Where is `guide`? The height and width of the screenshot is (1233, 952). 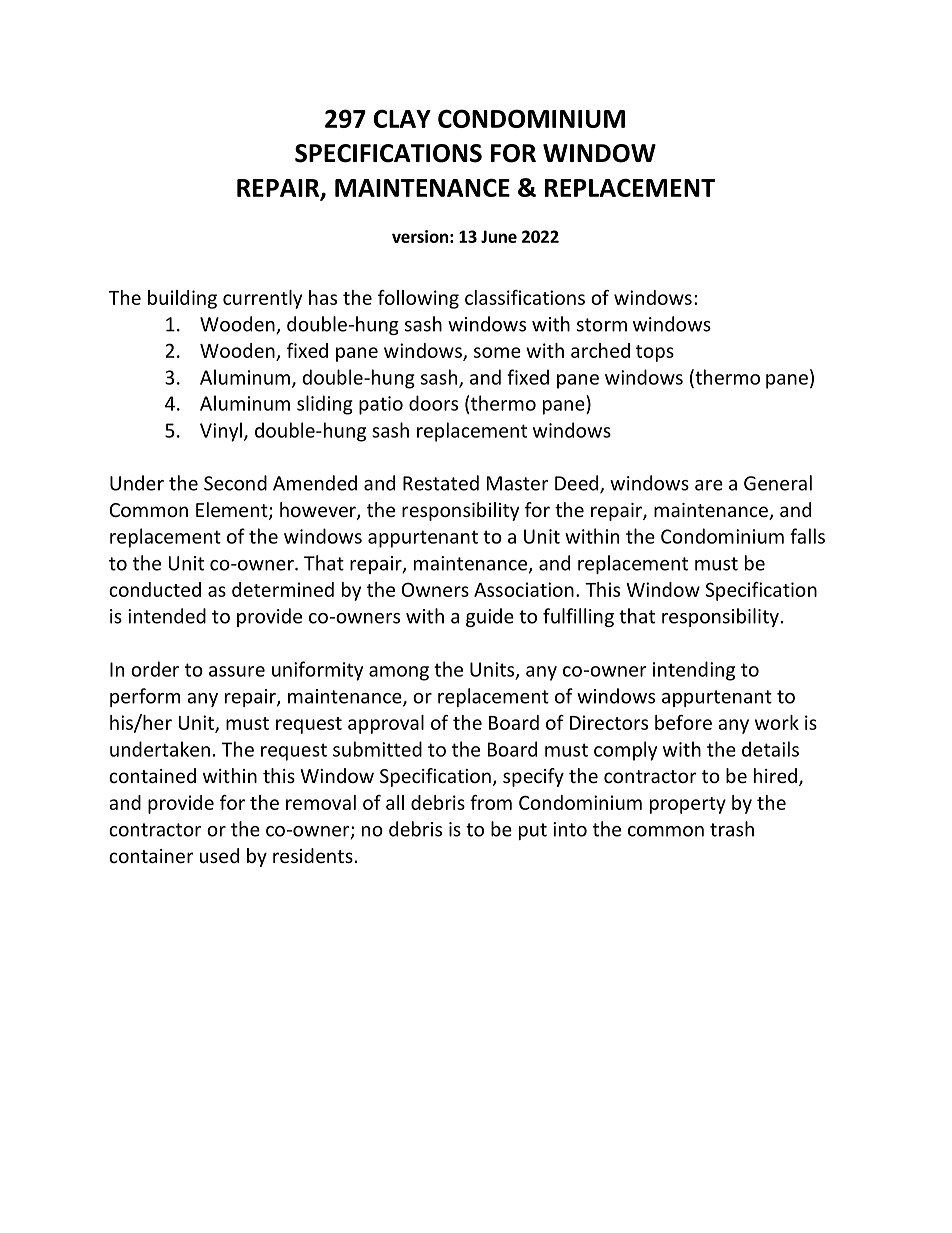 guide is located at coordinates (490, 617).
